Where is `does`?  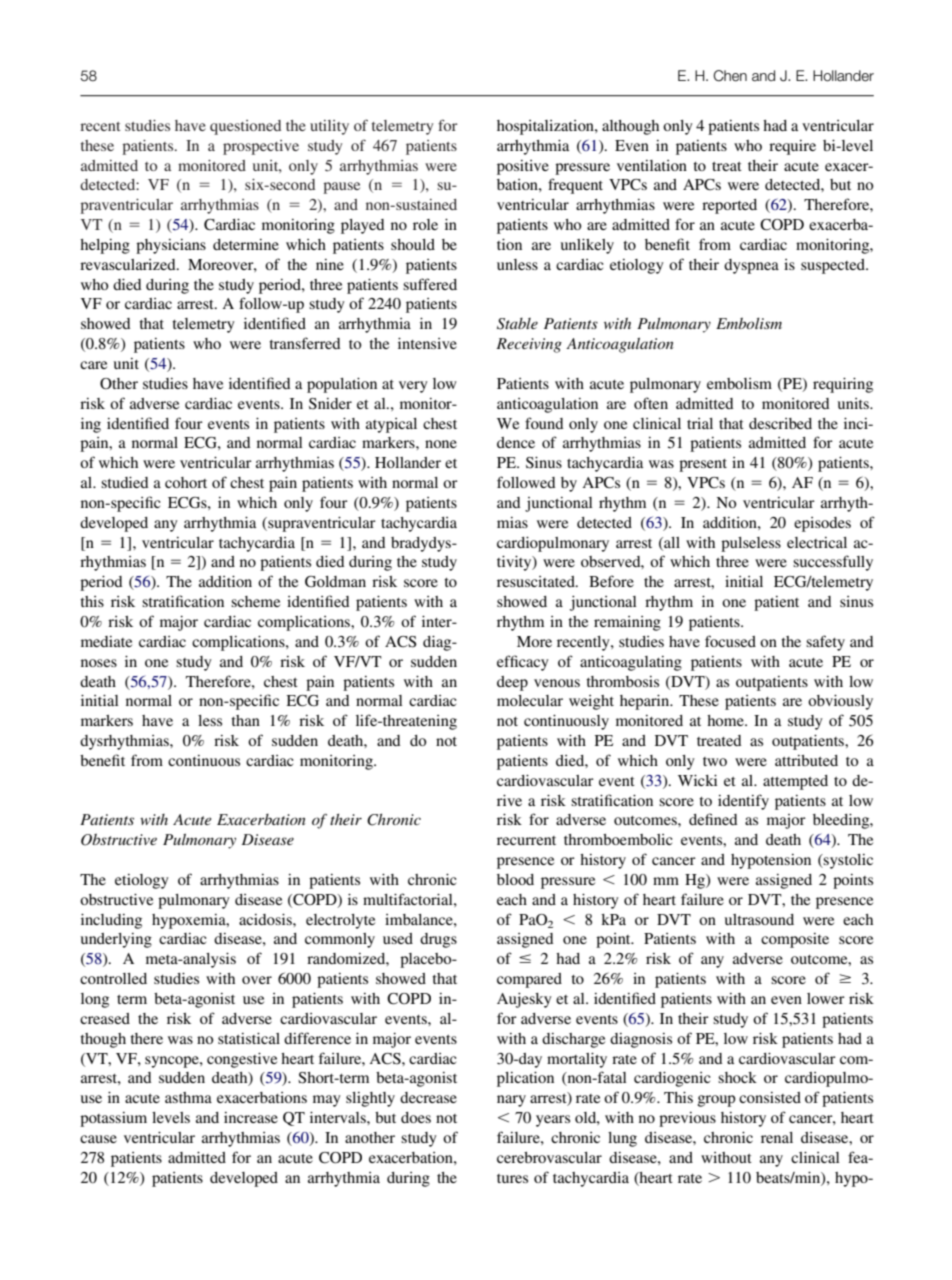 does is located at coordinates (416, 1117).
